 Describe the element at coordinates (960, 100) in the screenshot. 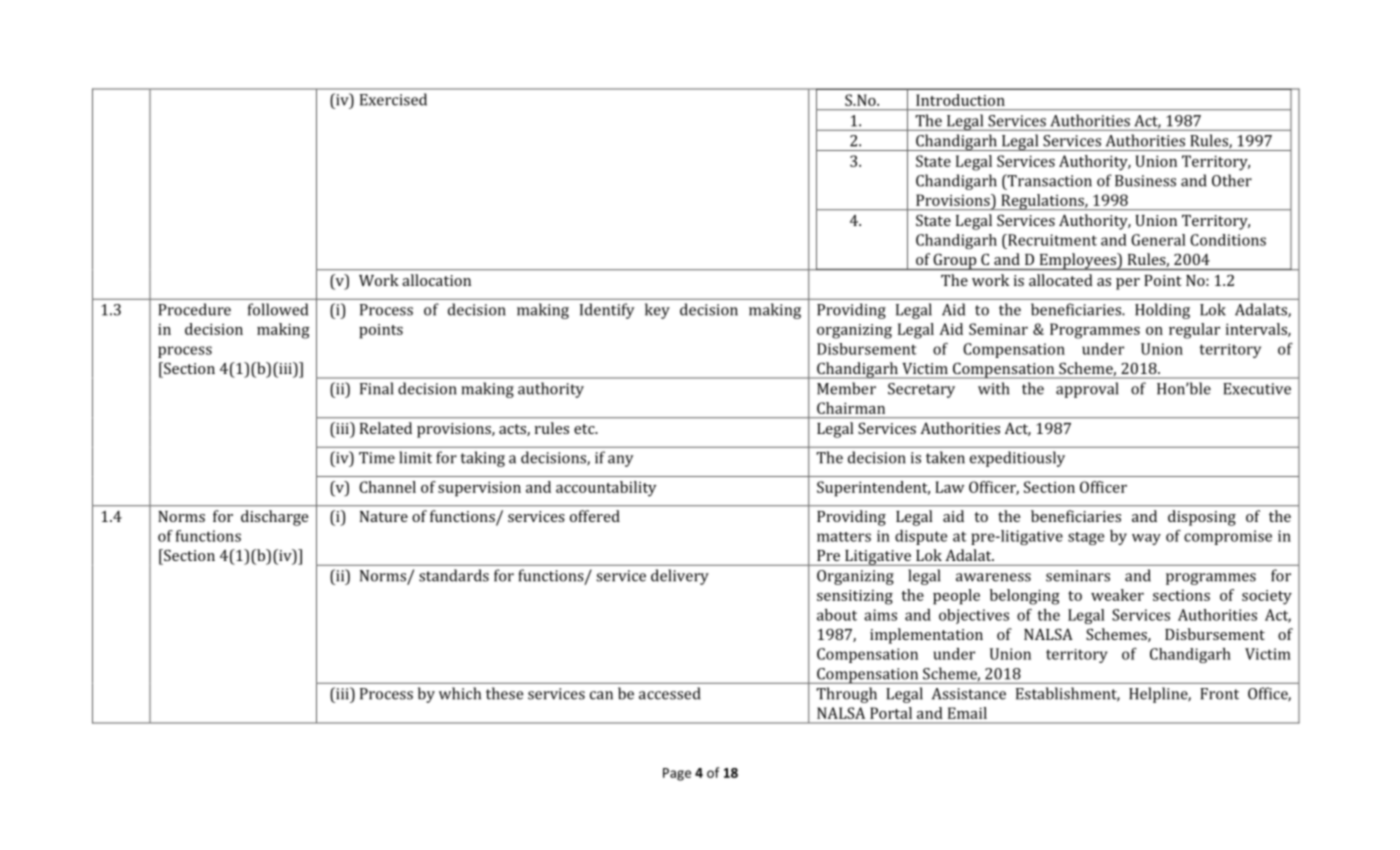

I see `Introduction` at that location.
